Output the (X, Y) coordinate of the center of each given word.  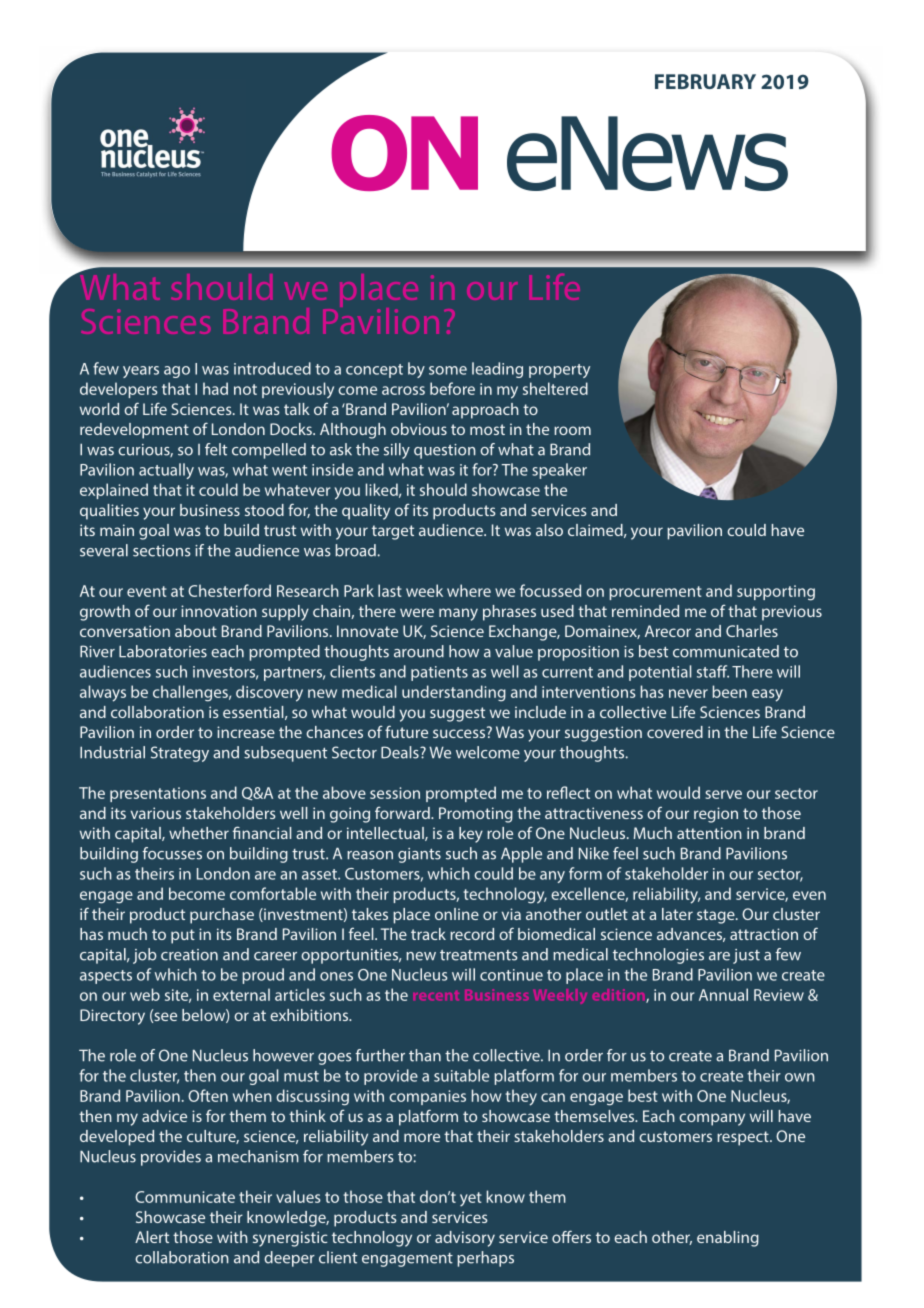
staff (713, 671)
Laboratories (163, 651)
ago (177, 372)
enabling (728, 1239)
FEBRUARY (705, 81)
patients (439, 673)
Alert (152, 1237)
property (559, 371)
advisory (465, 1239)
